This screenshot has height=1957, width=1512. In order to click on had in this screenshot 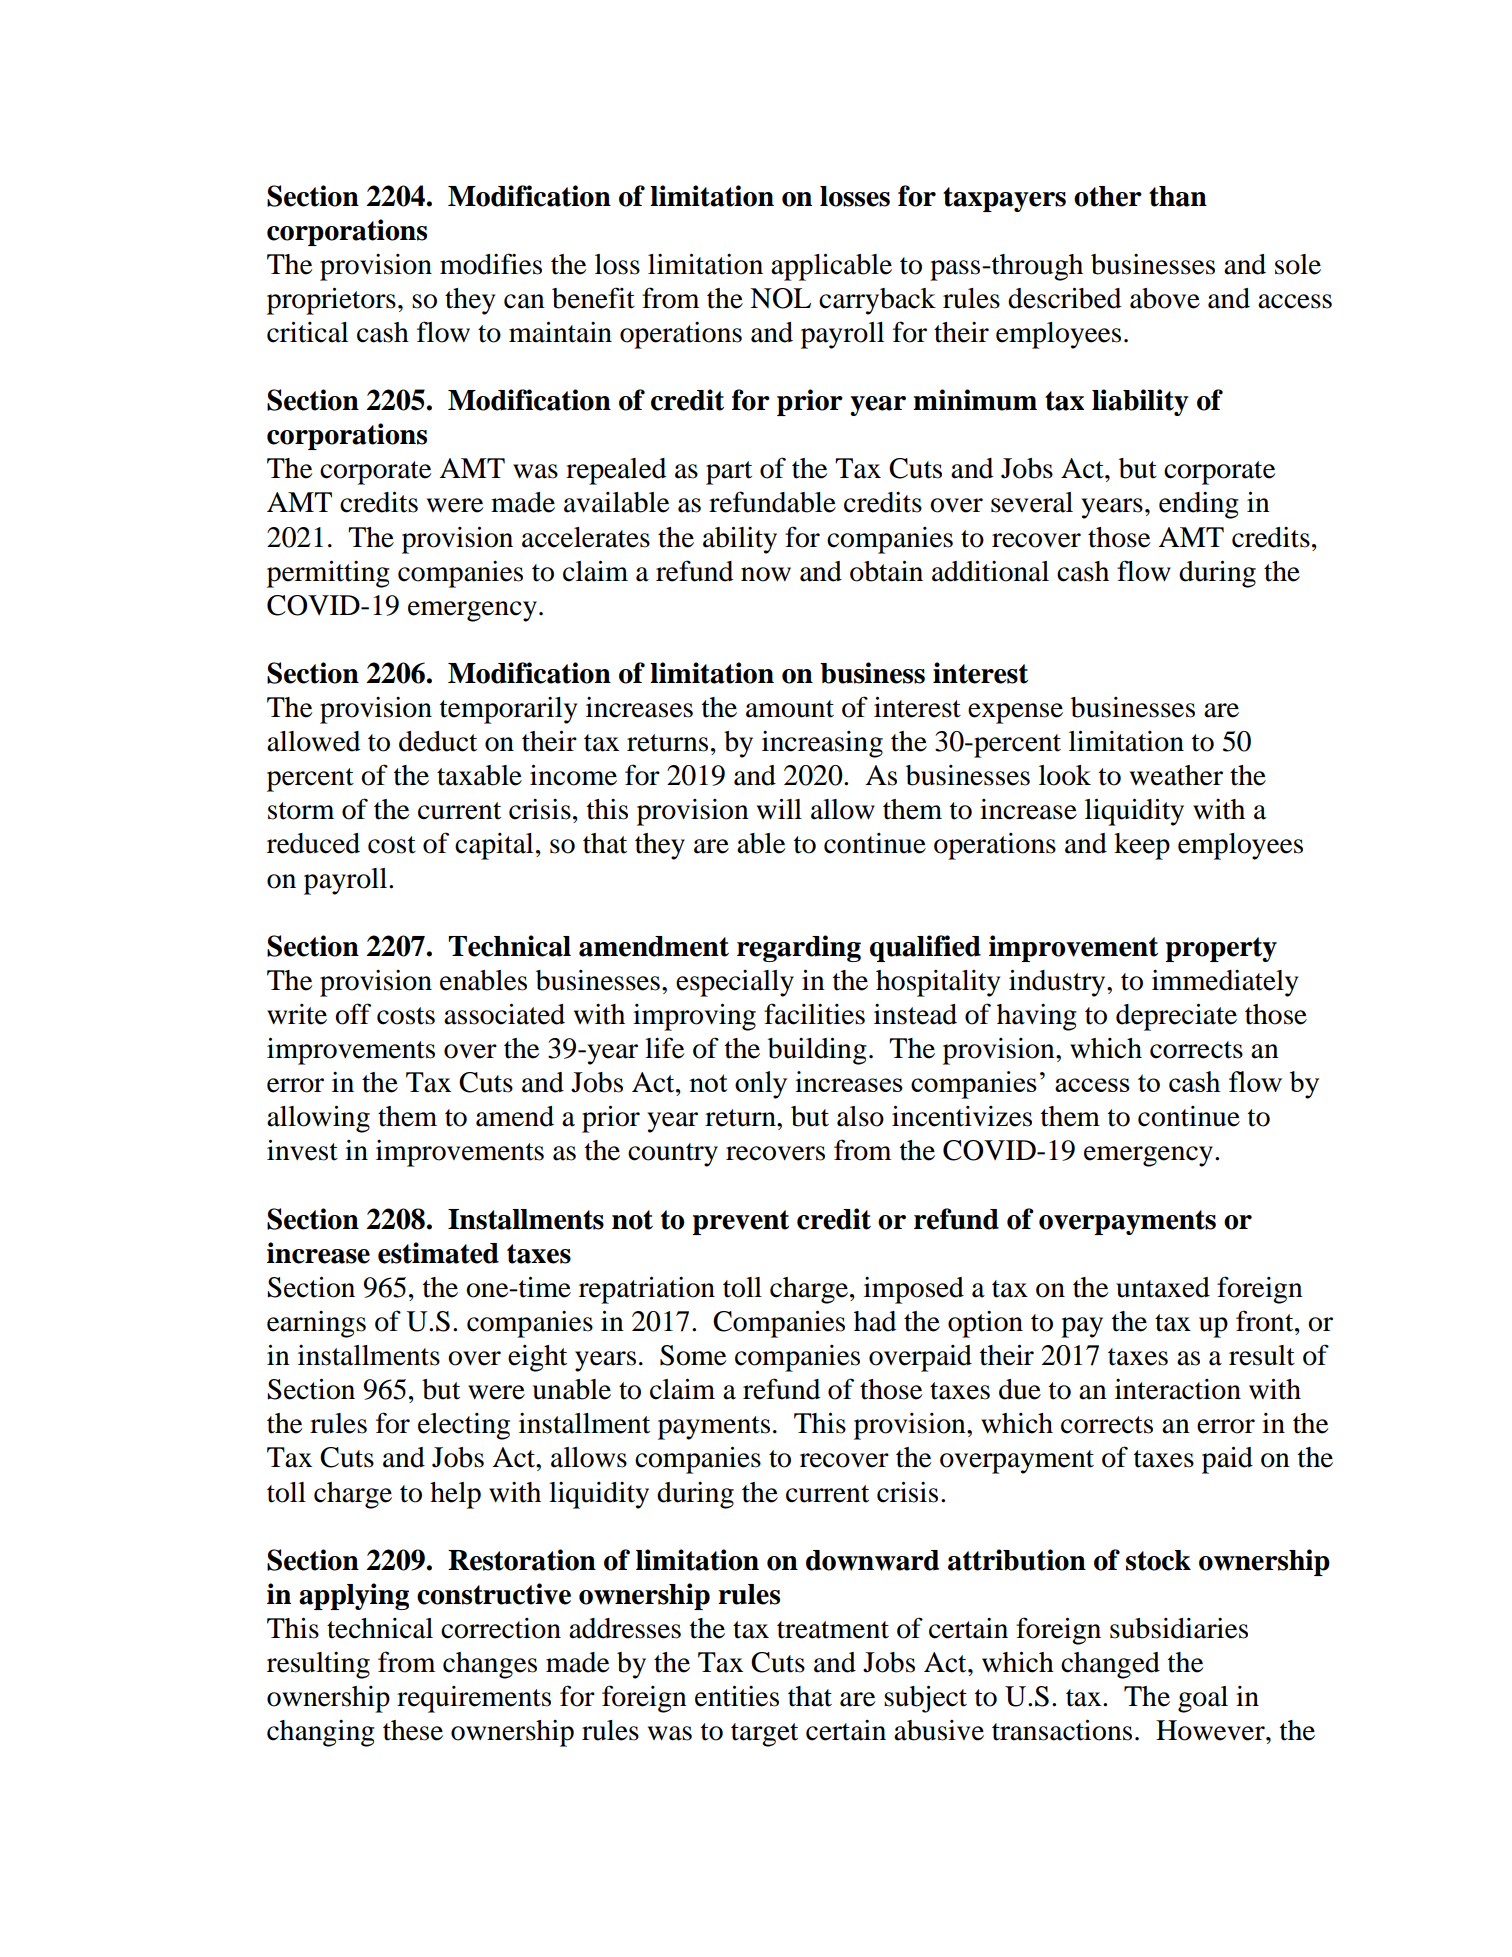, I will do `click(875, 1321)`.
